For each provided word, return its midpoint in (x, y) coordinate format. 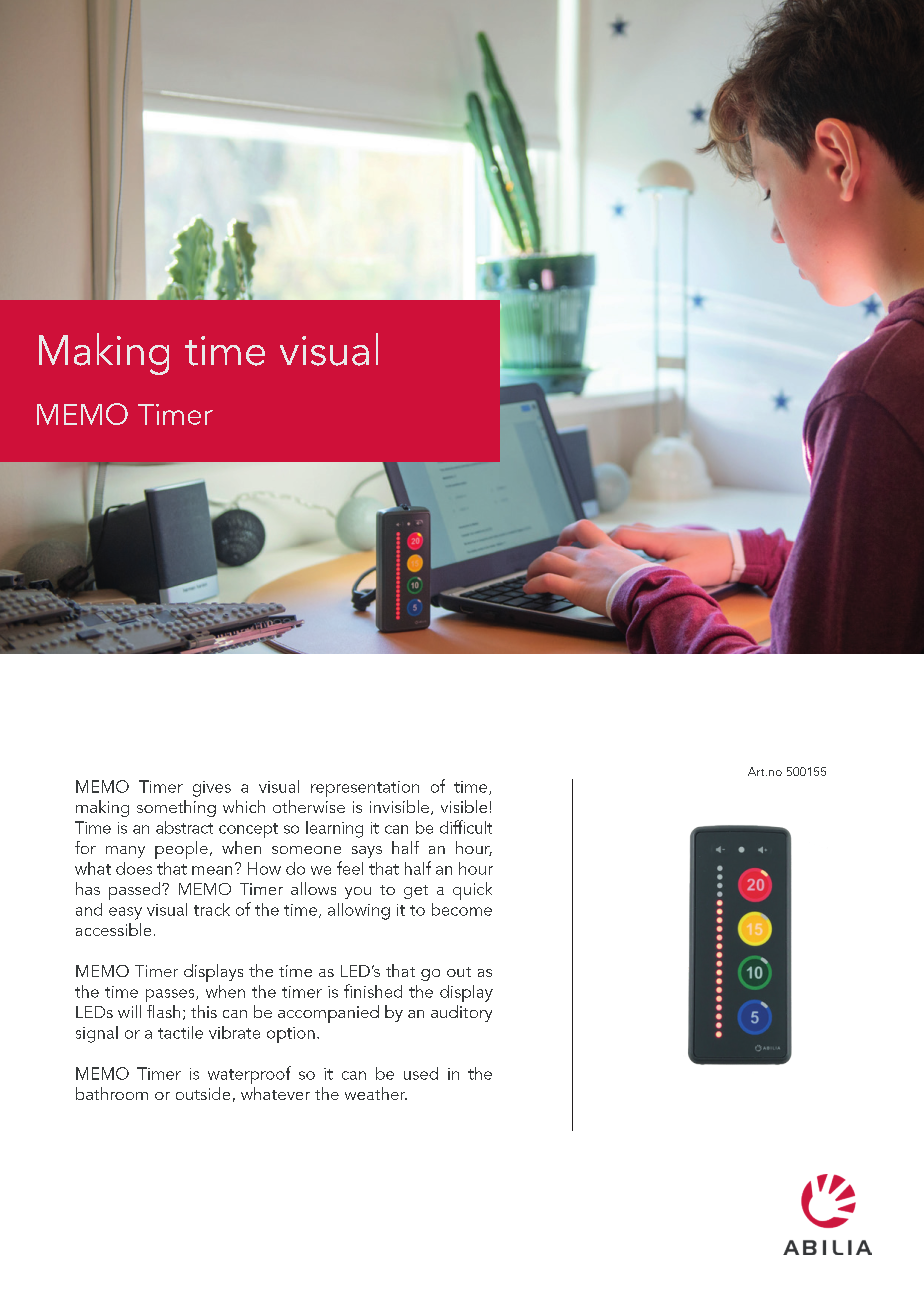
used (421, 1073)
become (462, 909)
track (212, 909)
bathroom (112, 1093)
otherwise (309, 806)
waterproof (249, 1075)
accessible (113, 929)
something (176, 808)
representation (365, 789)
